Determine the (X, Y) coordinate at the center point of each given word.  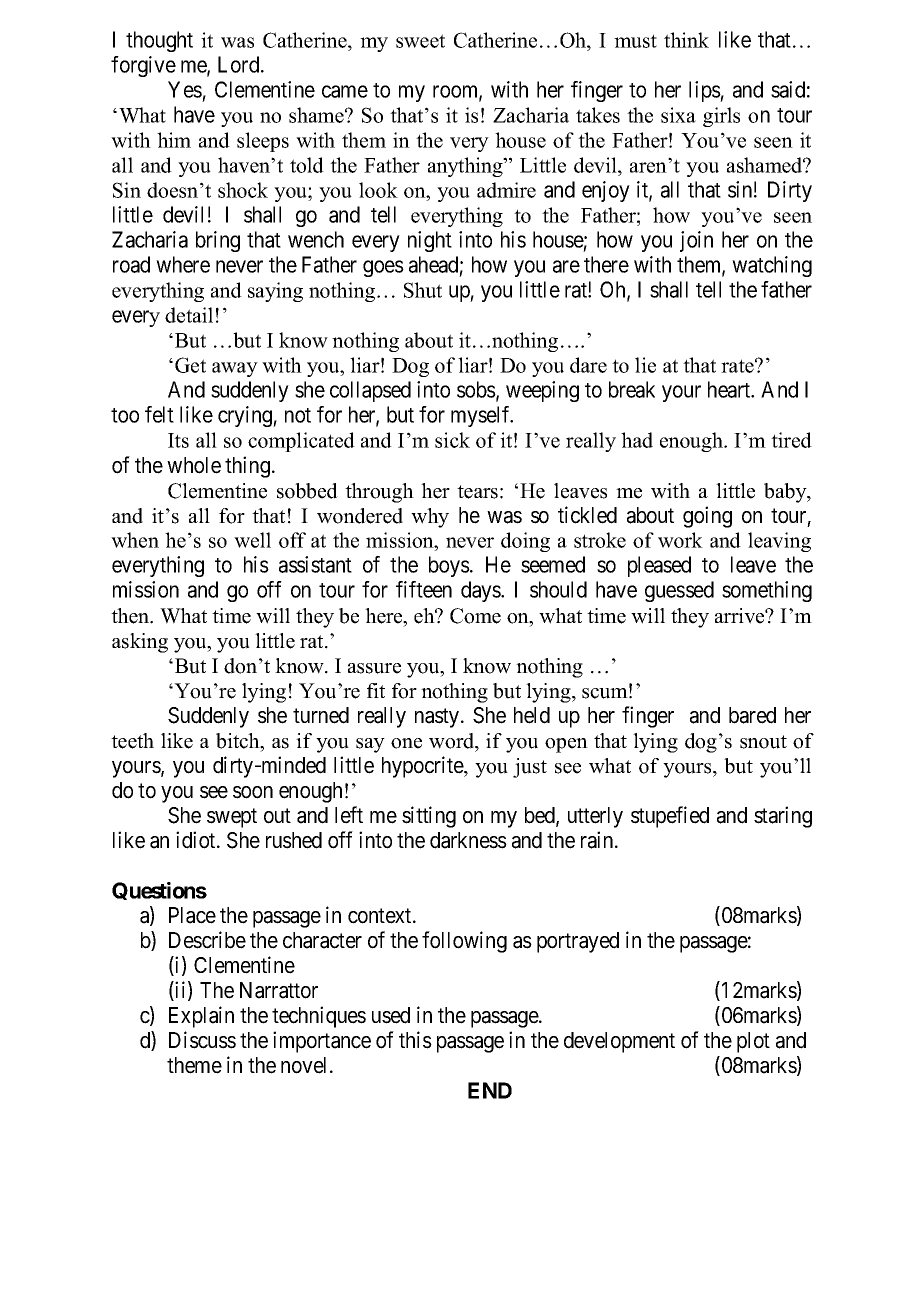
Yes (185, 89)
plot (753, 1042)
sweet (420, 41)
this (415, 1040)
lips (705, 91)
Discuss (202, 1040)
